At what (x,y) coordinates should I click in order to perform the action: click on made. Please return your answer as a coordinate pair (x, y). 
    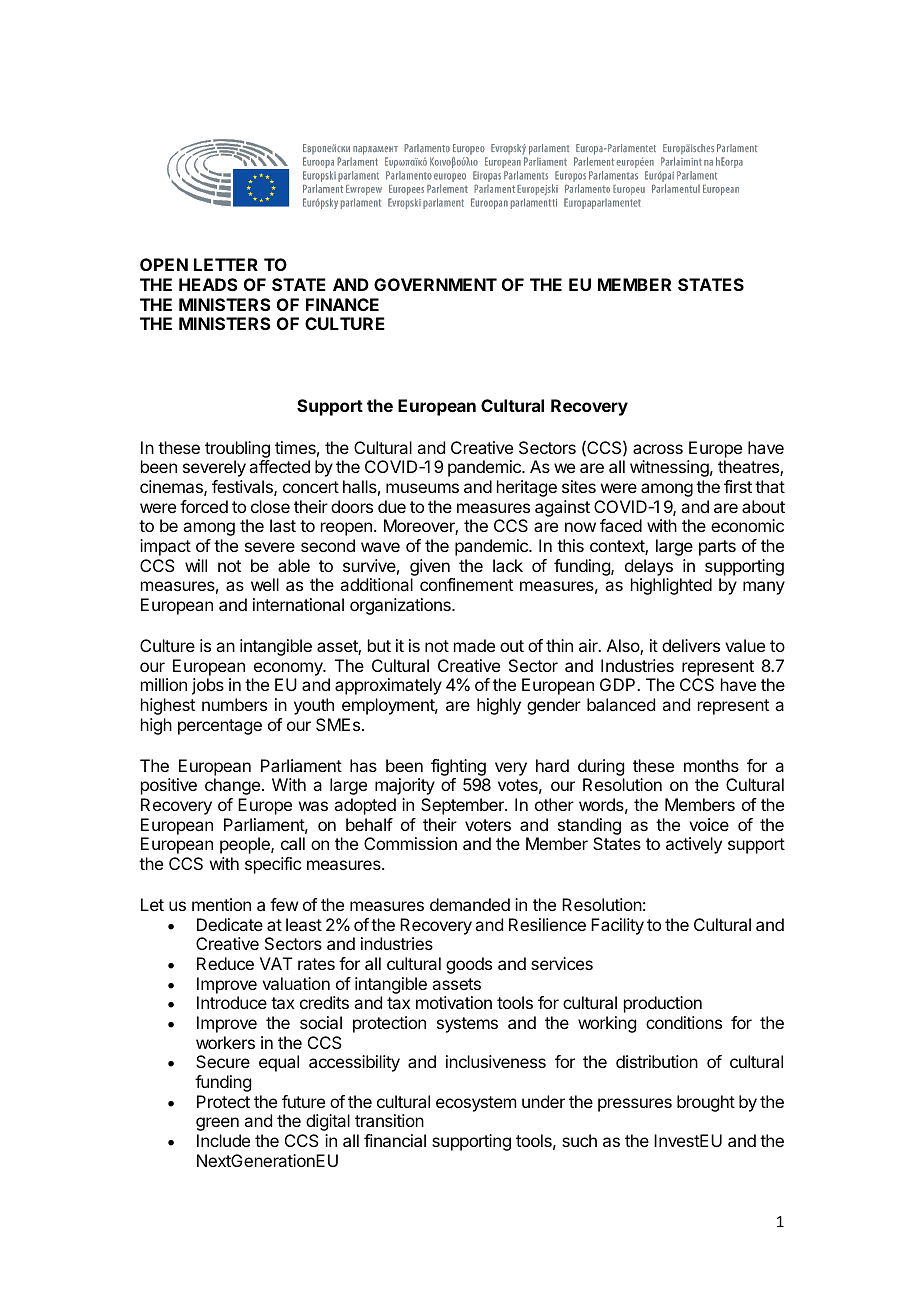
    Looking at the image, I should click on (474, 645).
